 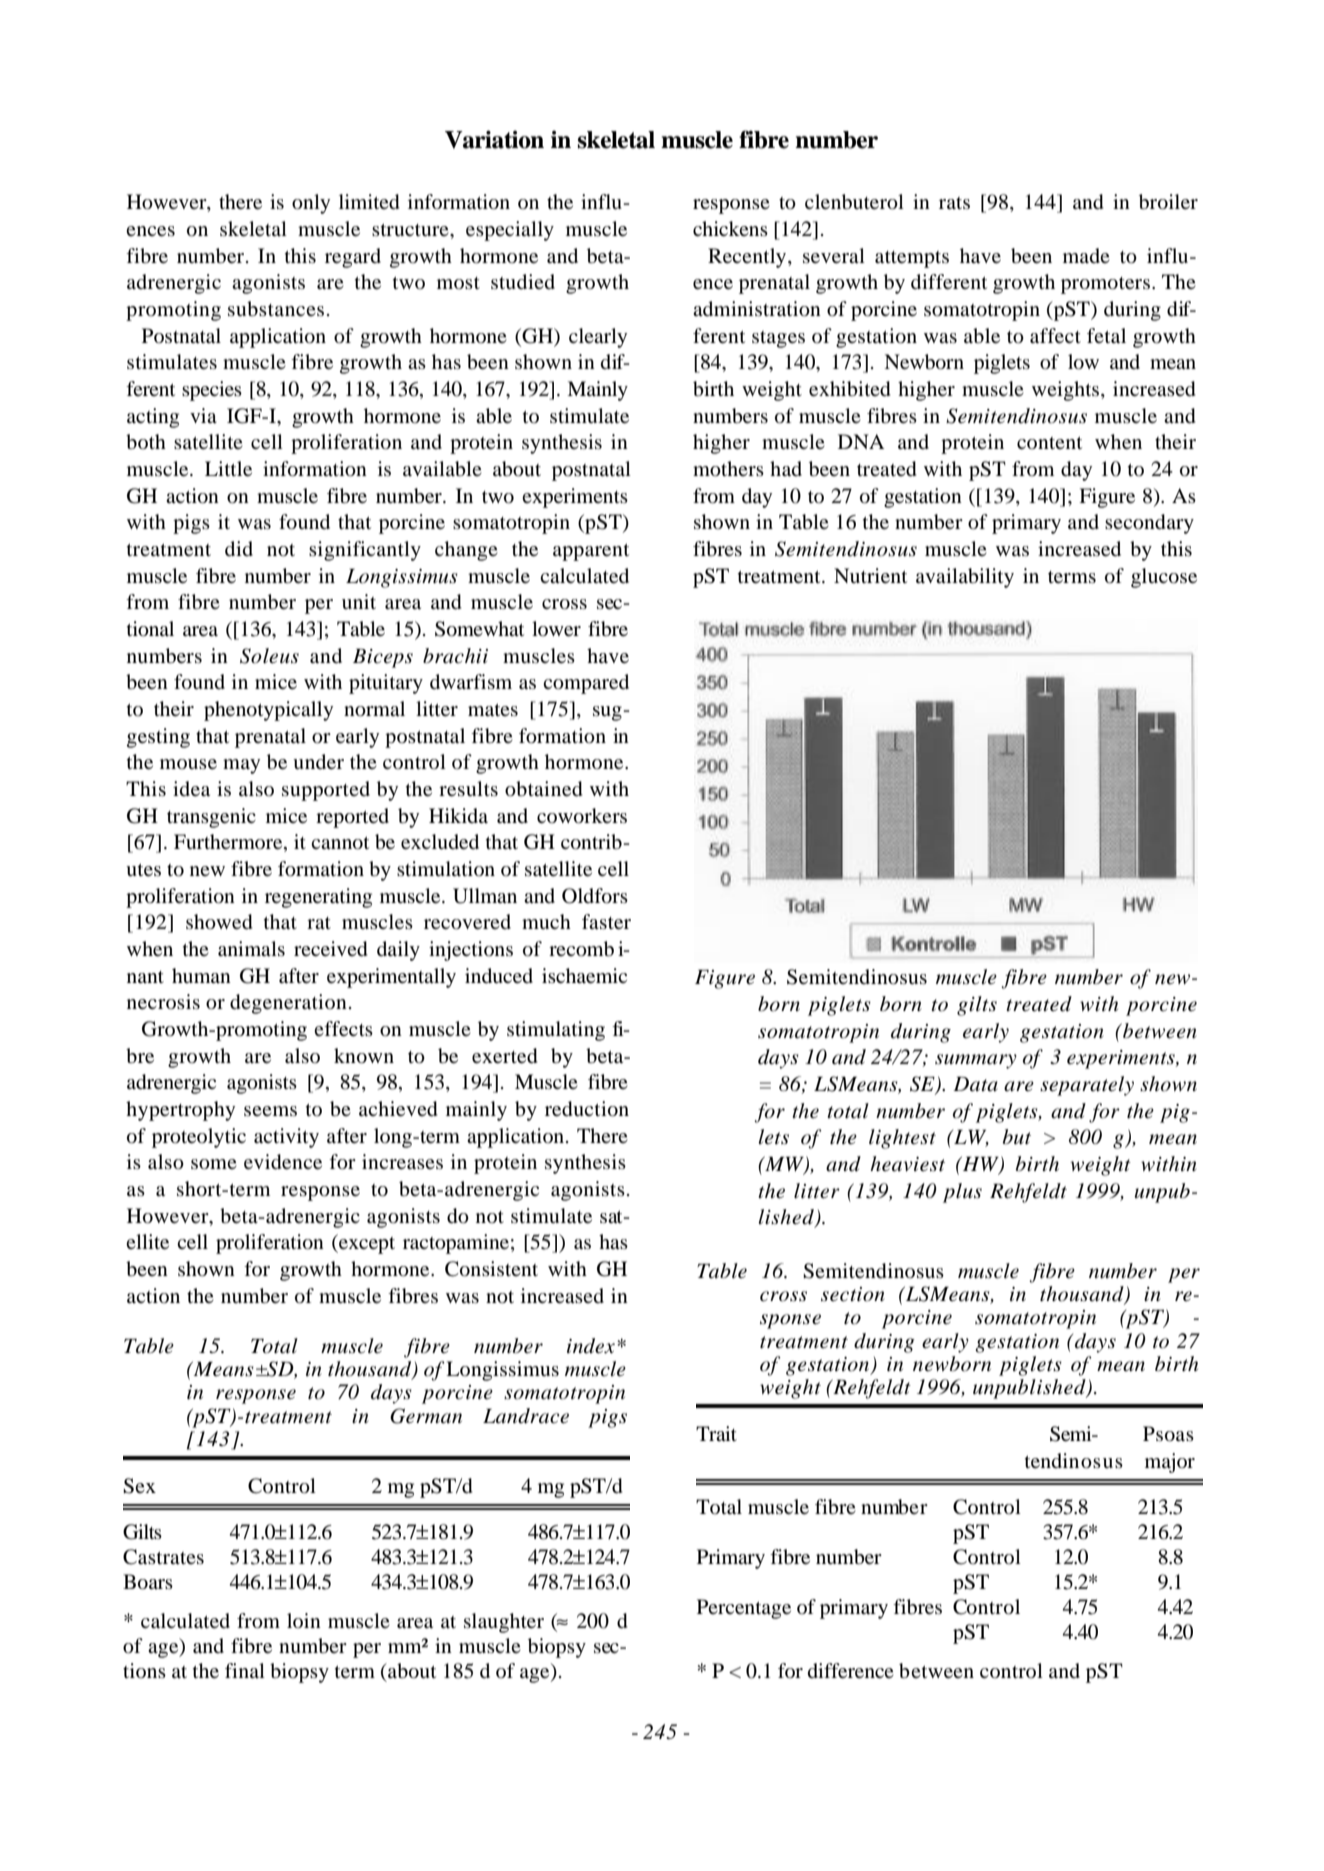 What do you see at coordinates (241, 766) in the screenshot?
I see `may` at bounding box center [241, 766].
